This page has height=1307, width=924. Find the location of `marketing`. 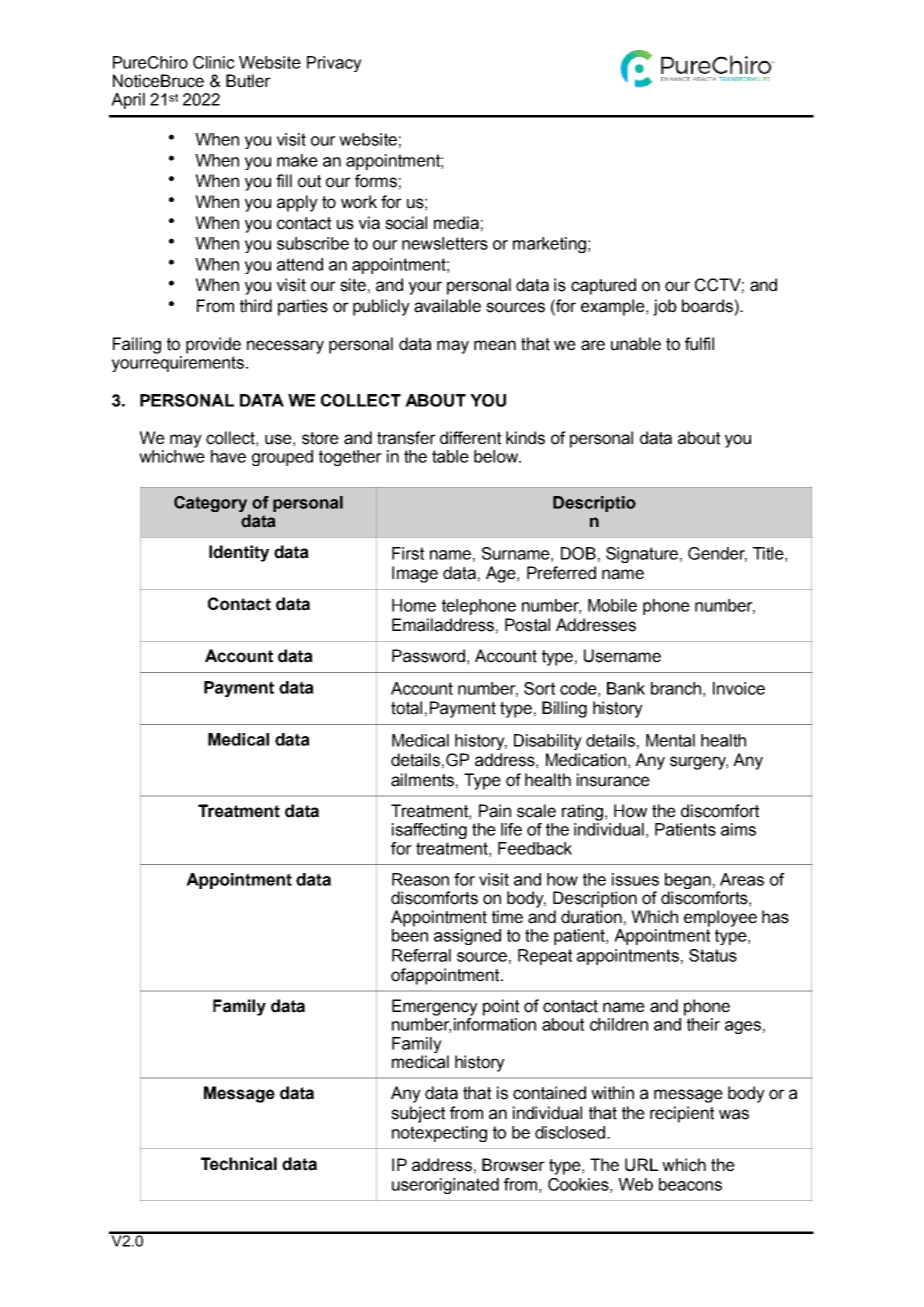

marketing is located at coordinates (549, 245).
